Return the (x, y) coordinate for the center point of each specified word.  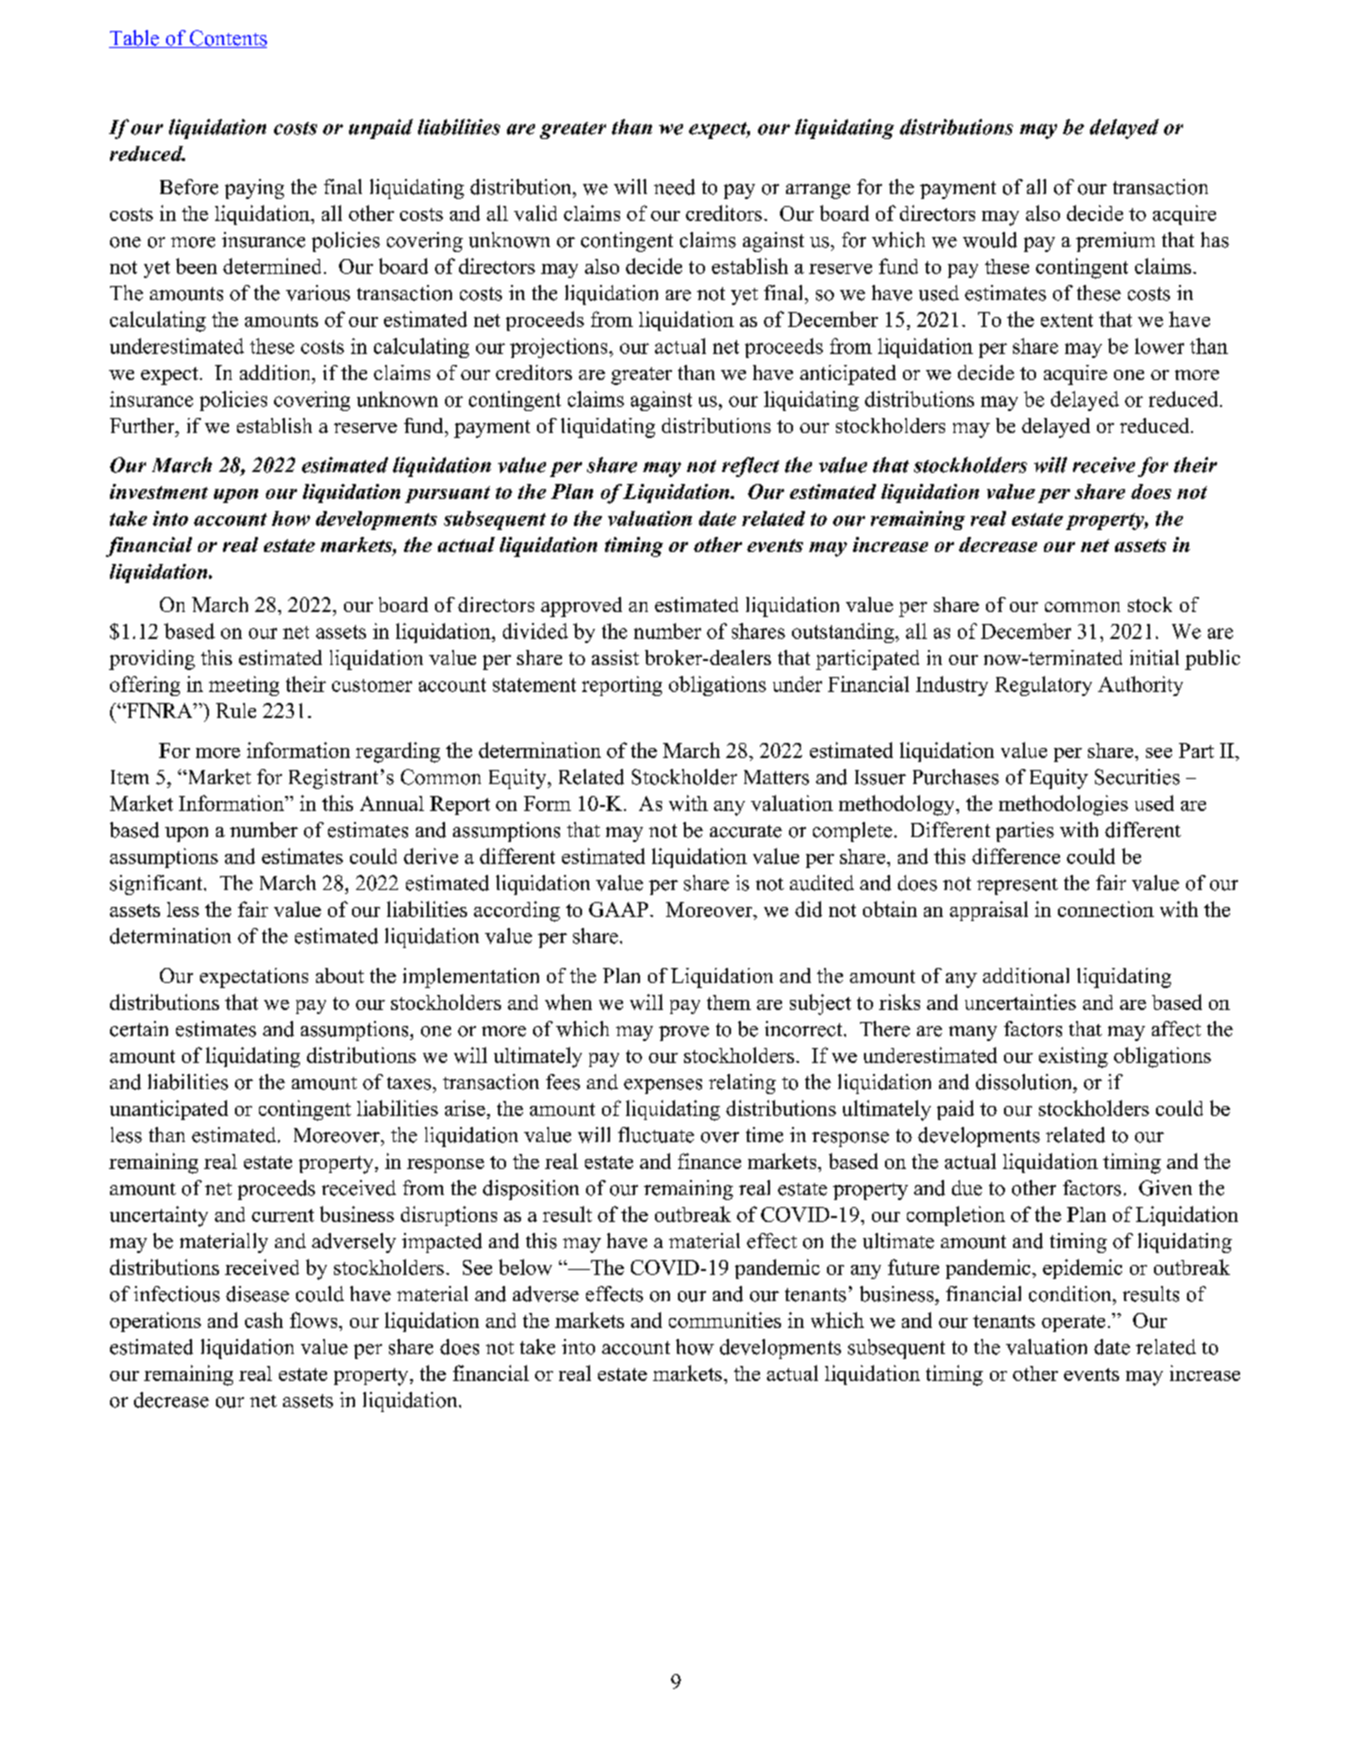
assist (615, 657)
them (729, 1002)
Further (143, 425)
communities (725, 1320)
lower (1159, 346)
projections (560, 348)
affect (1176, 1029)
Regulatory (1043, 686)
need (674, 187)
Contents (227, 39)
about (340, 975)
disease (257, 1294)
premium (1115, 242)
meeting (244, 686)
